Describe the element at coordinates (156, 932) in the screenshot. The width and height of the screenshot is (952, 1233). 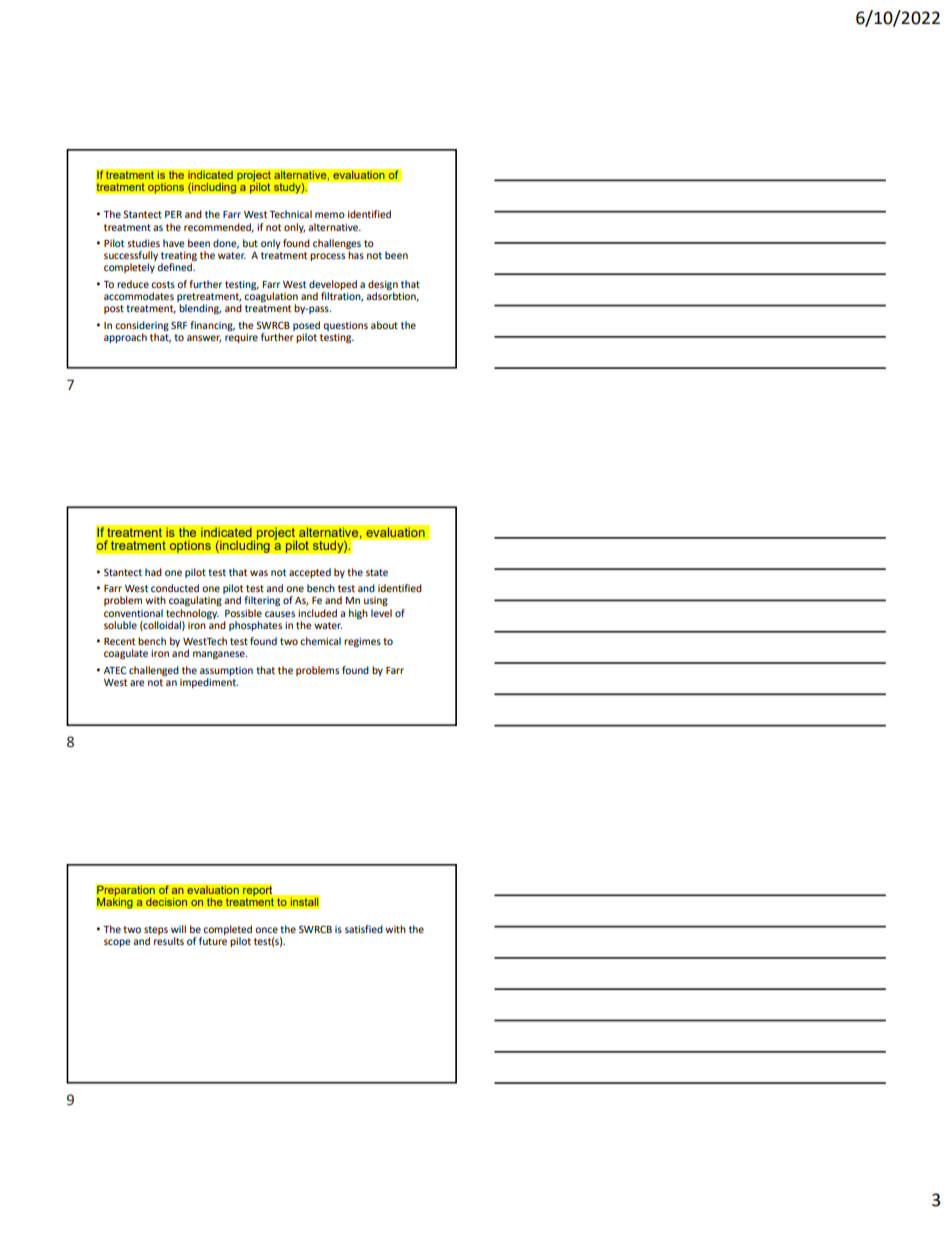
I see `steps` at that location.
